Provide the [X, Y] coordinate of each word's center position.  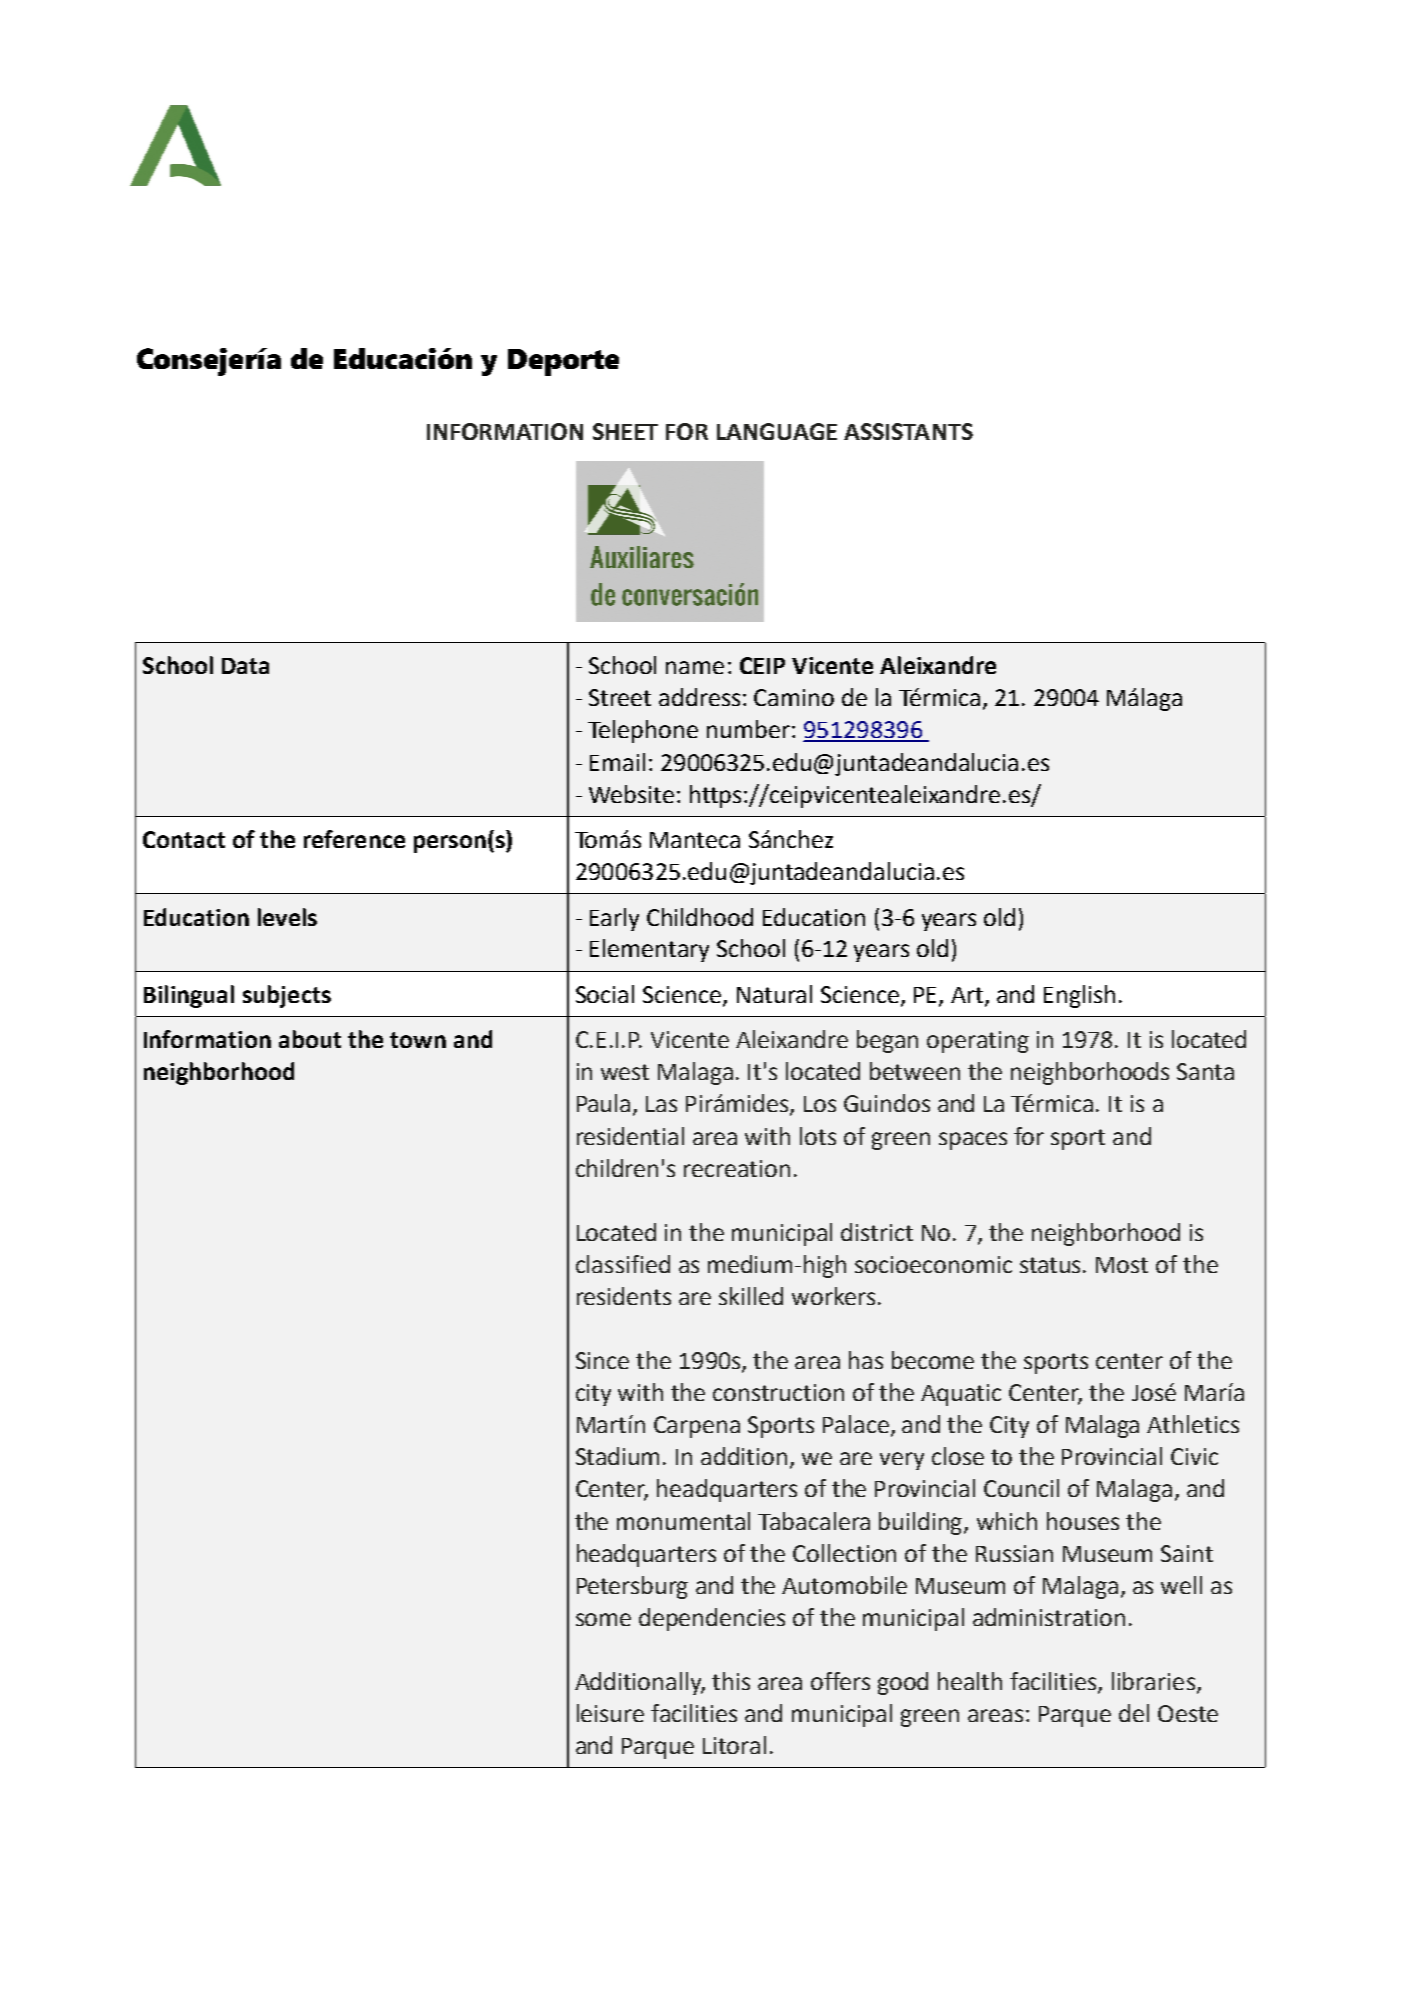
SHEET [625, 431]
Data [245, 666]
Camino [794, 697]
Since [602, 1360]
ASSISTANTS [908, 431]
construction [778, 1392]
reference [354, 839]
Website [631, 794]
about [310, 1039]
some [603, 1619]
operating [978, 1042]
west [625, 1072]
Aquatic [961, 1395]
